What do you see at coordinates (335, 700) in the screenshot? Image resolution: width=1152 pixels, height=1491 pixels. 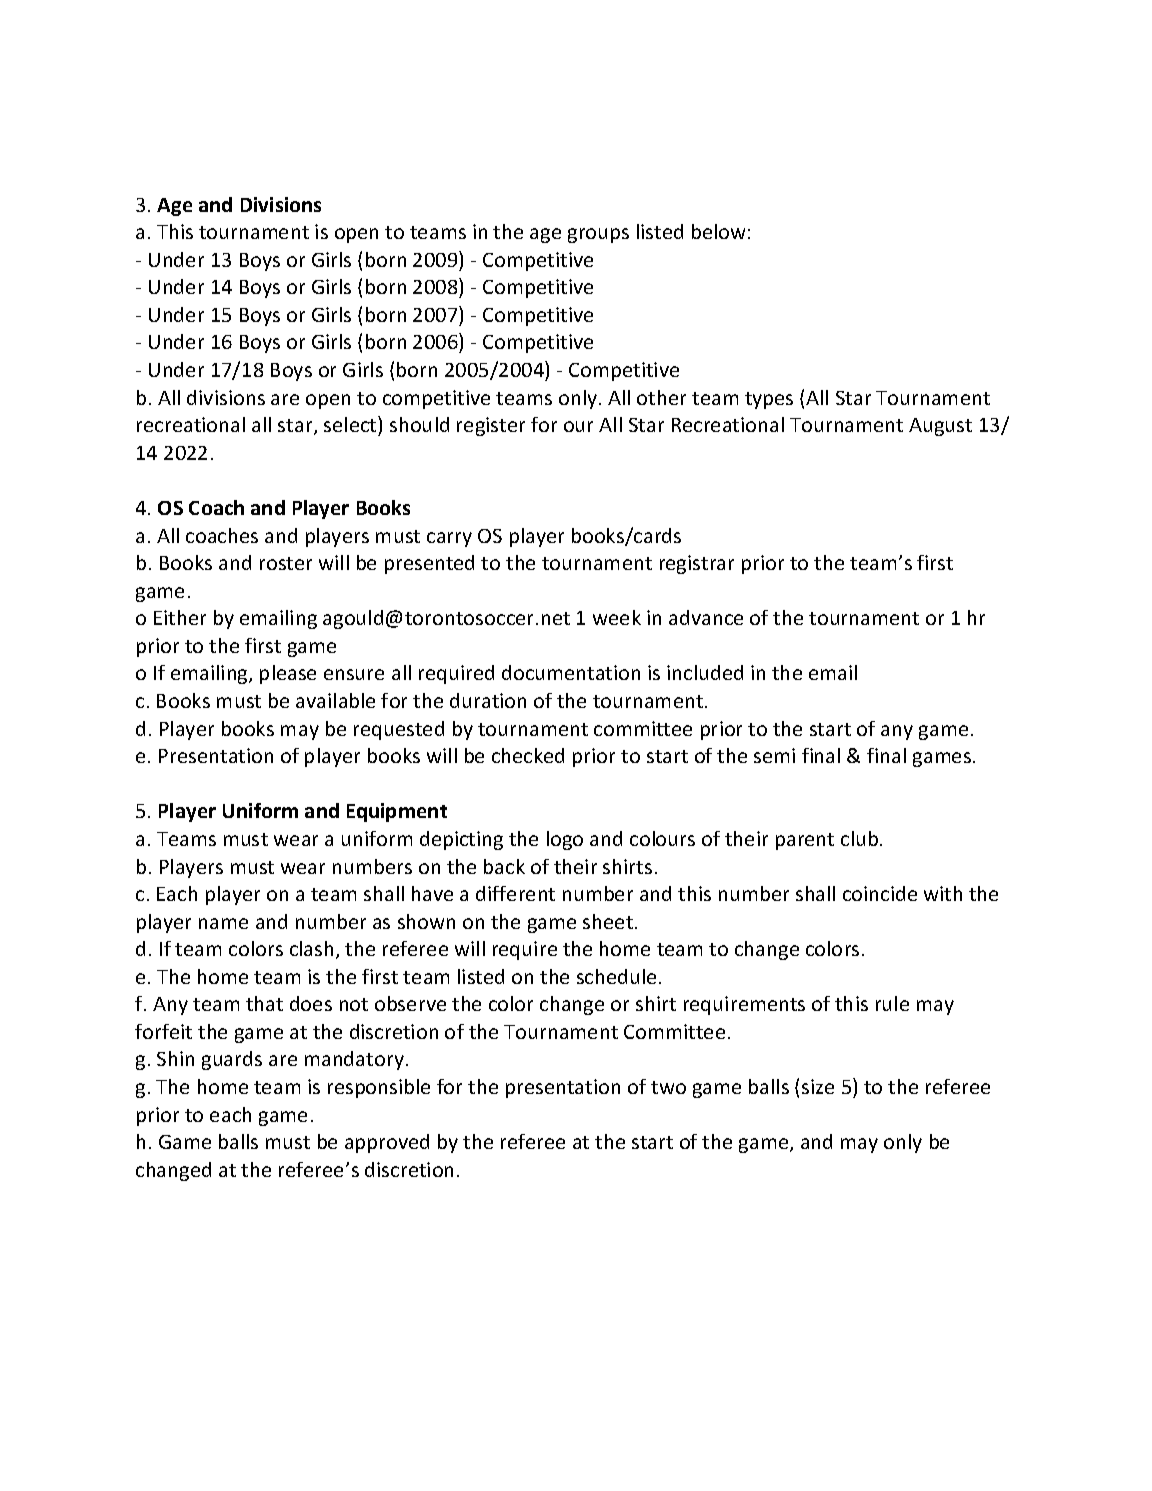 I see `available` at bounding box center [335, 700].
